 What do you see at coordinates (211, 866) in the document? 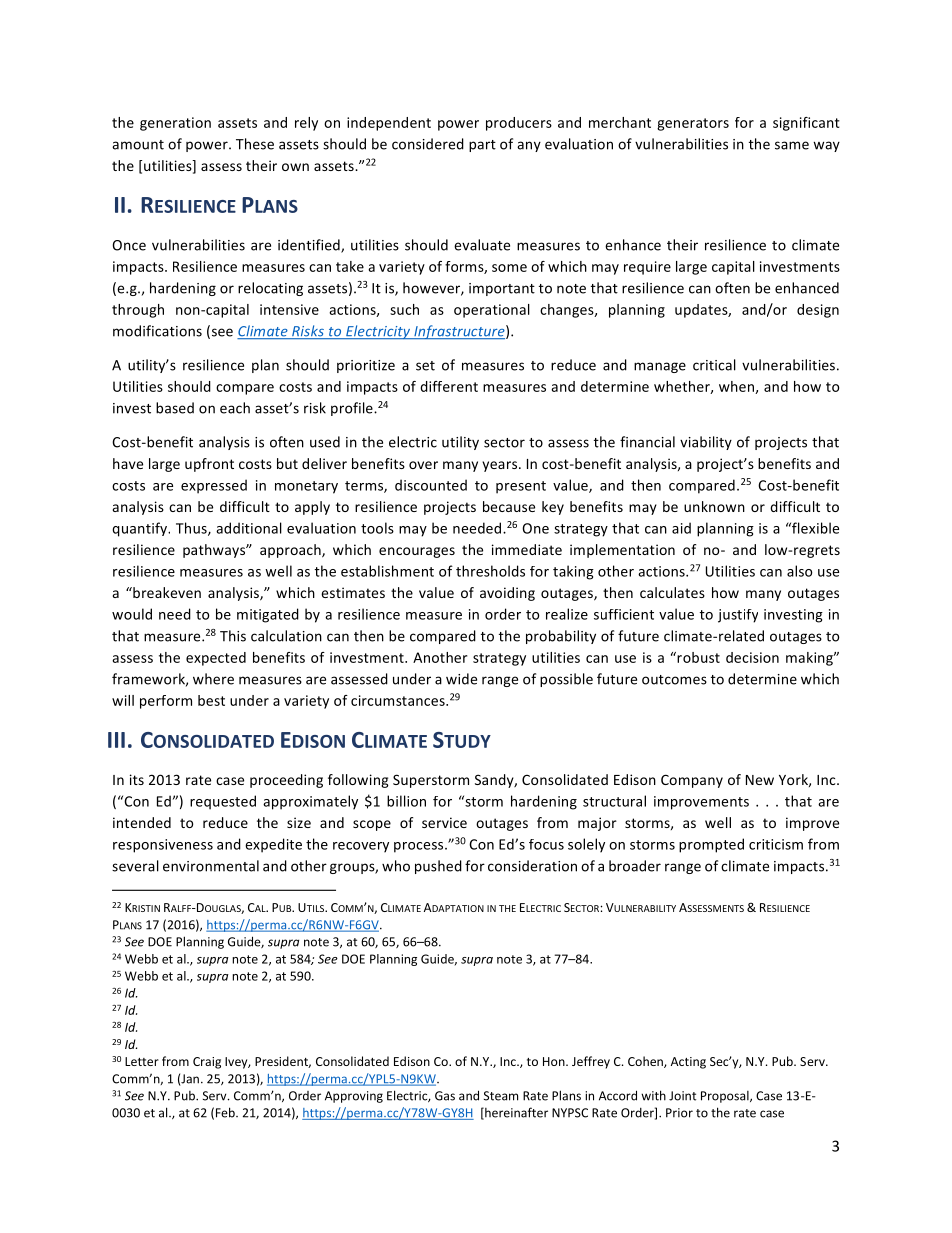
I see `environmental` at bounding box center [211, 866].
